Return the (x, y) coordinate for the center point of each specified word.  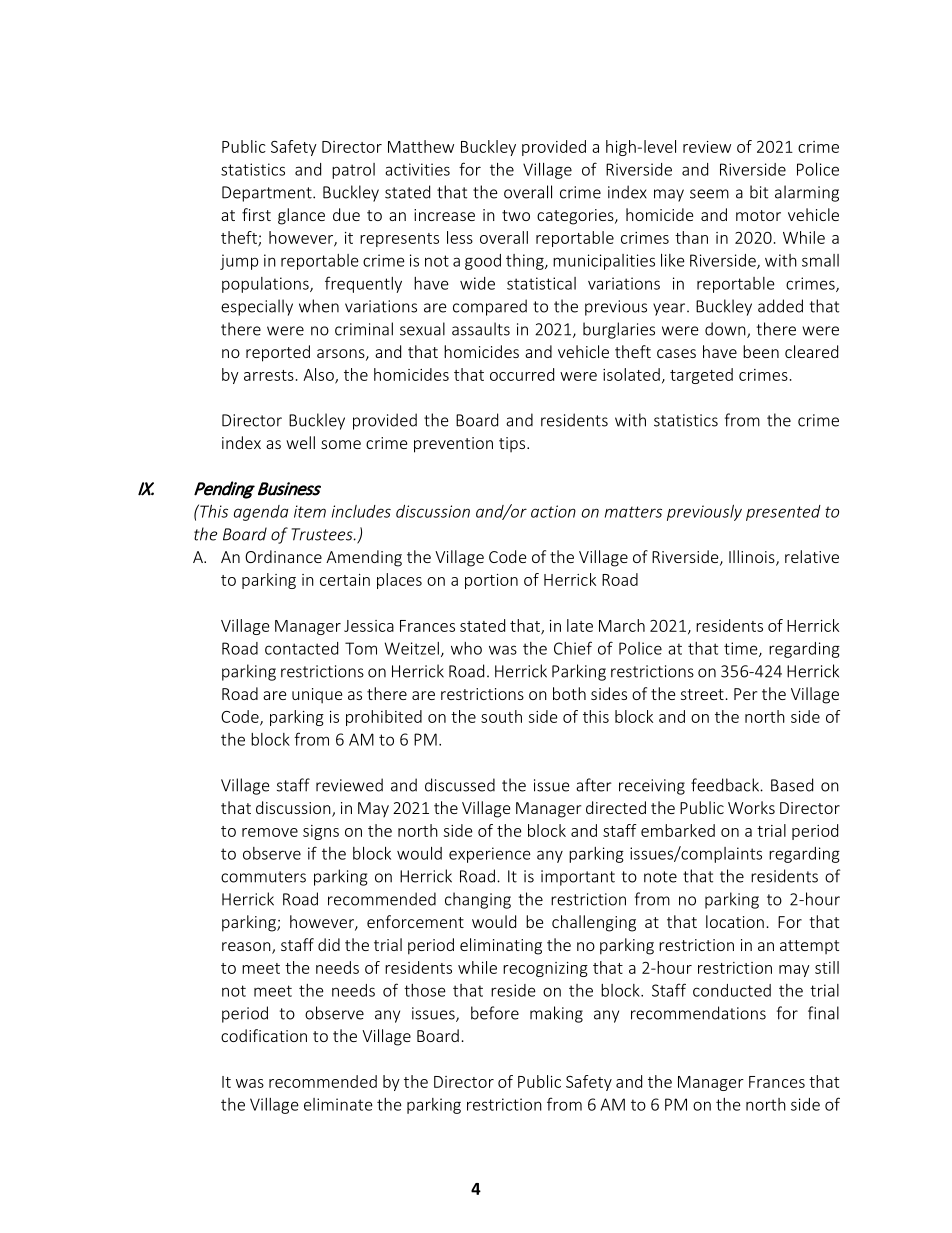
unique (317, 696)
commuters (263, 877)
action (553, 511)
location (735, 921)
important (578, 878)
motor (758, 215)
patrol (353, 171)
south (501, 716)
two (516, 215)
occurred (522, 374)
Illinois (753, 558)
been (761, 351)
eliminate (338, 1104)
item (310, 511)
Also (319, 375)
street (702, 694)
